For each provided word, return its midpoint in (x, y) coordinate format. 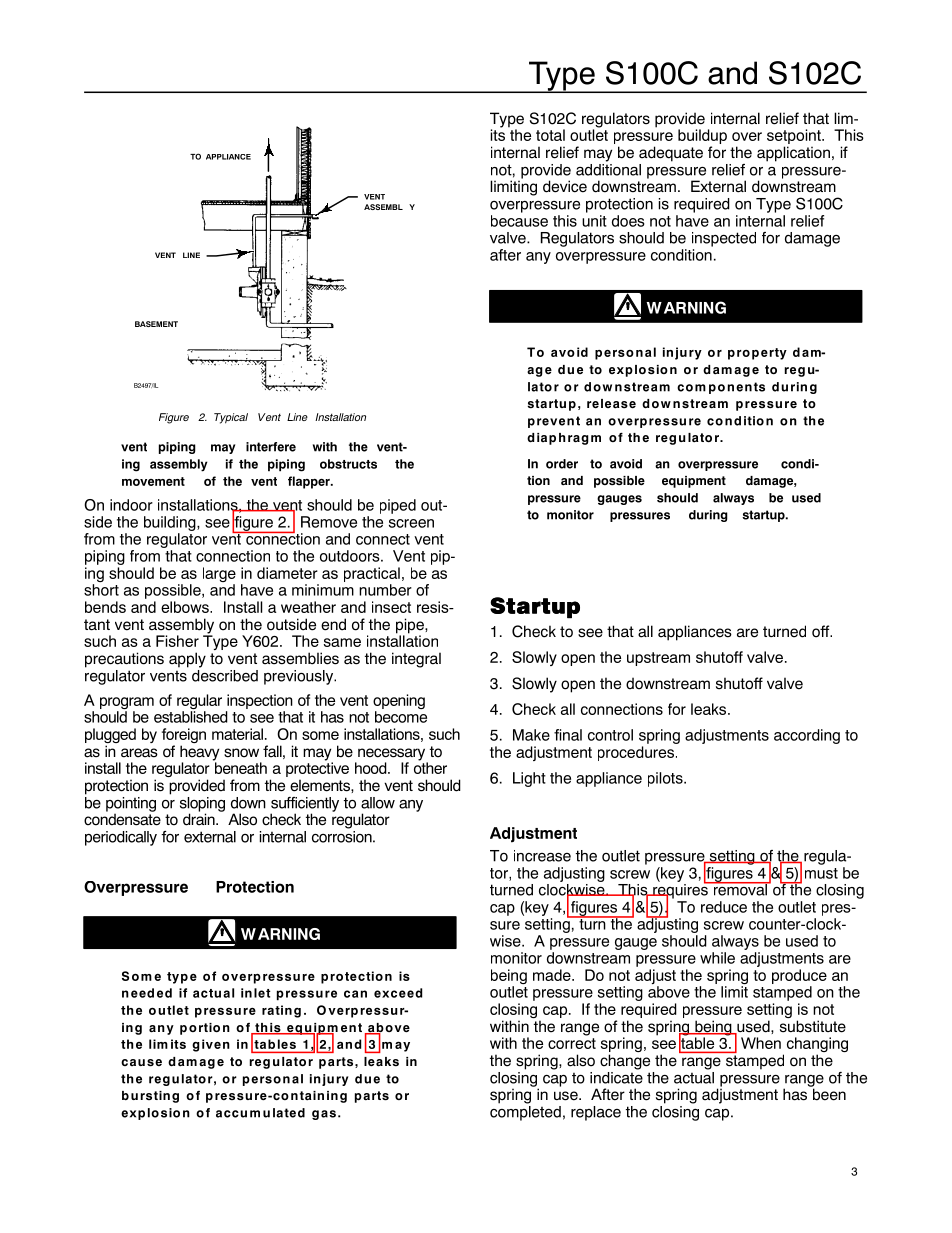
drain (200, 818)
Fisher (177, 641)
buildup (702, 138)
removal (740, 888)
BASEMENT (156, 324)
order (562, 464)
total (550, 135)
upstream (658, 659)
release (611, 404)
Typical (231, 418)
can (355, 994)
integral (416, 660)
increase (542, 856)
